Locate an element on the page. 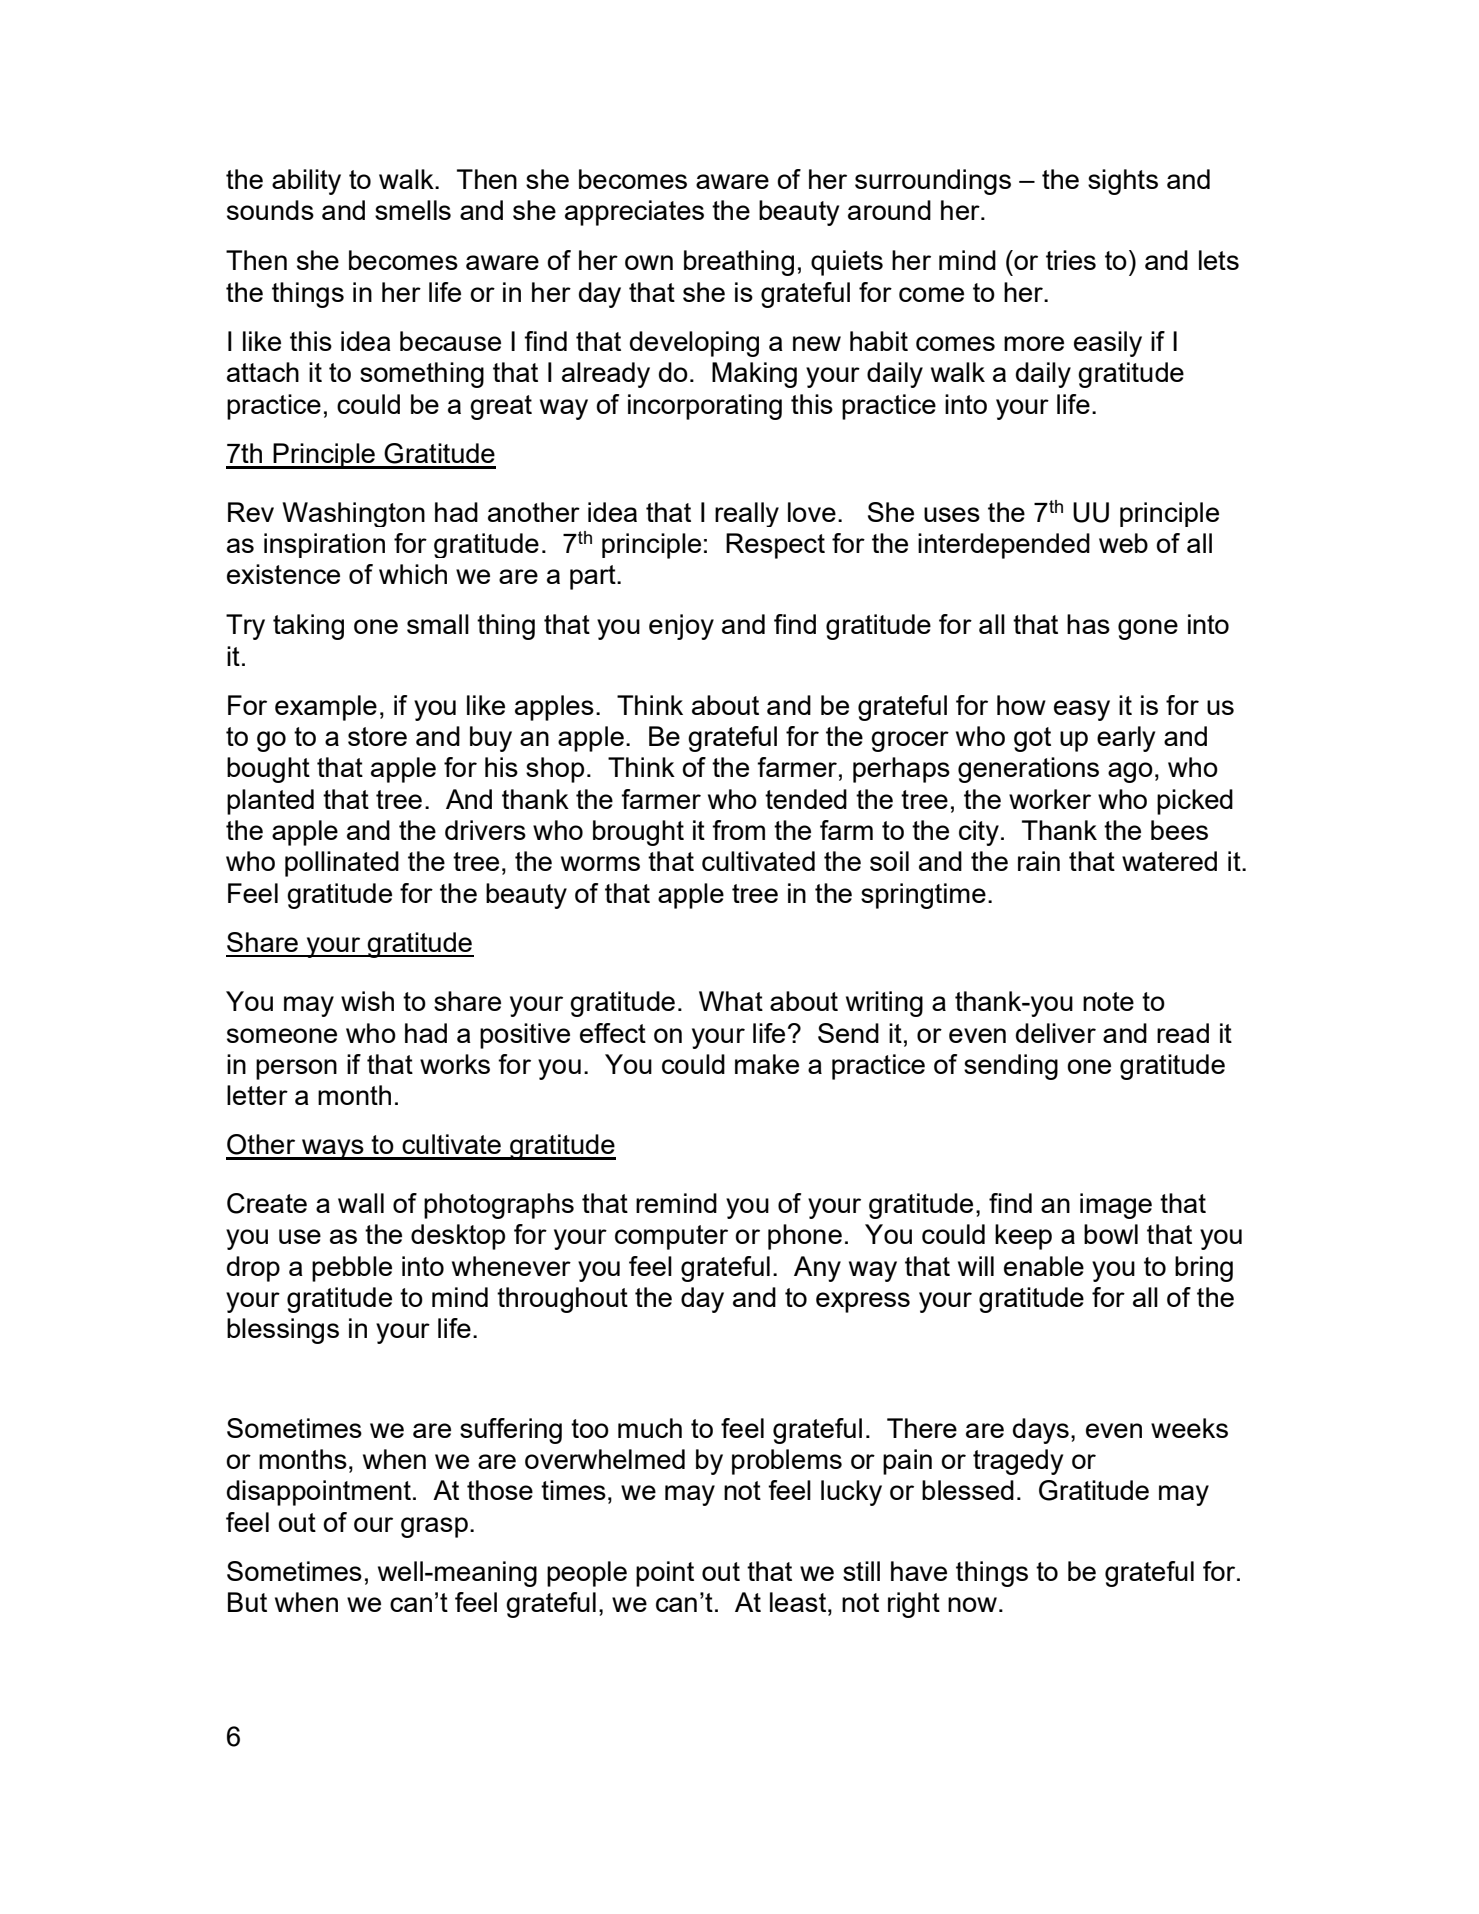 This image has height=1914, width=1479. easy is located at coordinates (1082, 710).
